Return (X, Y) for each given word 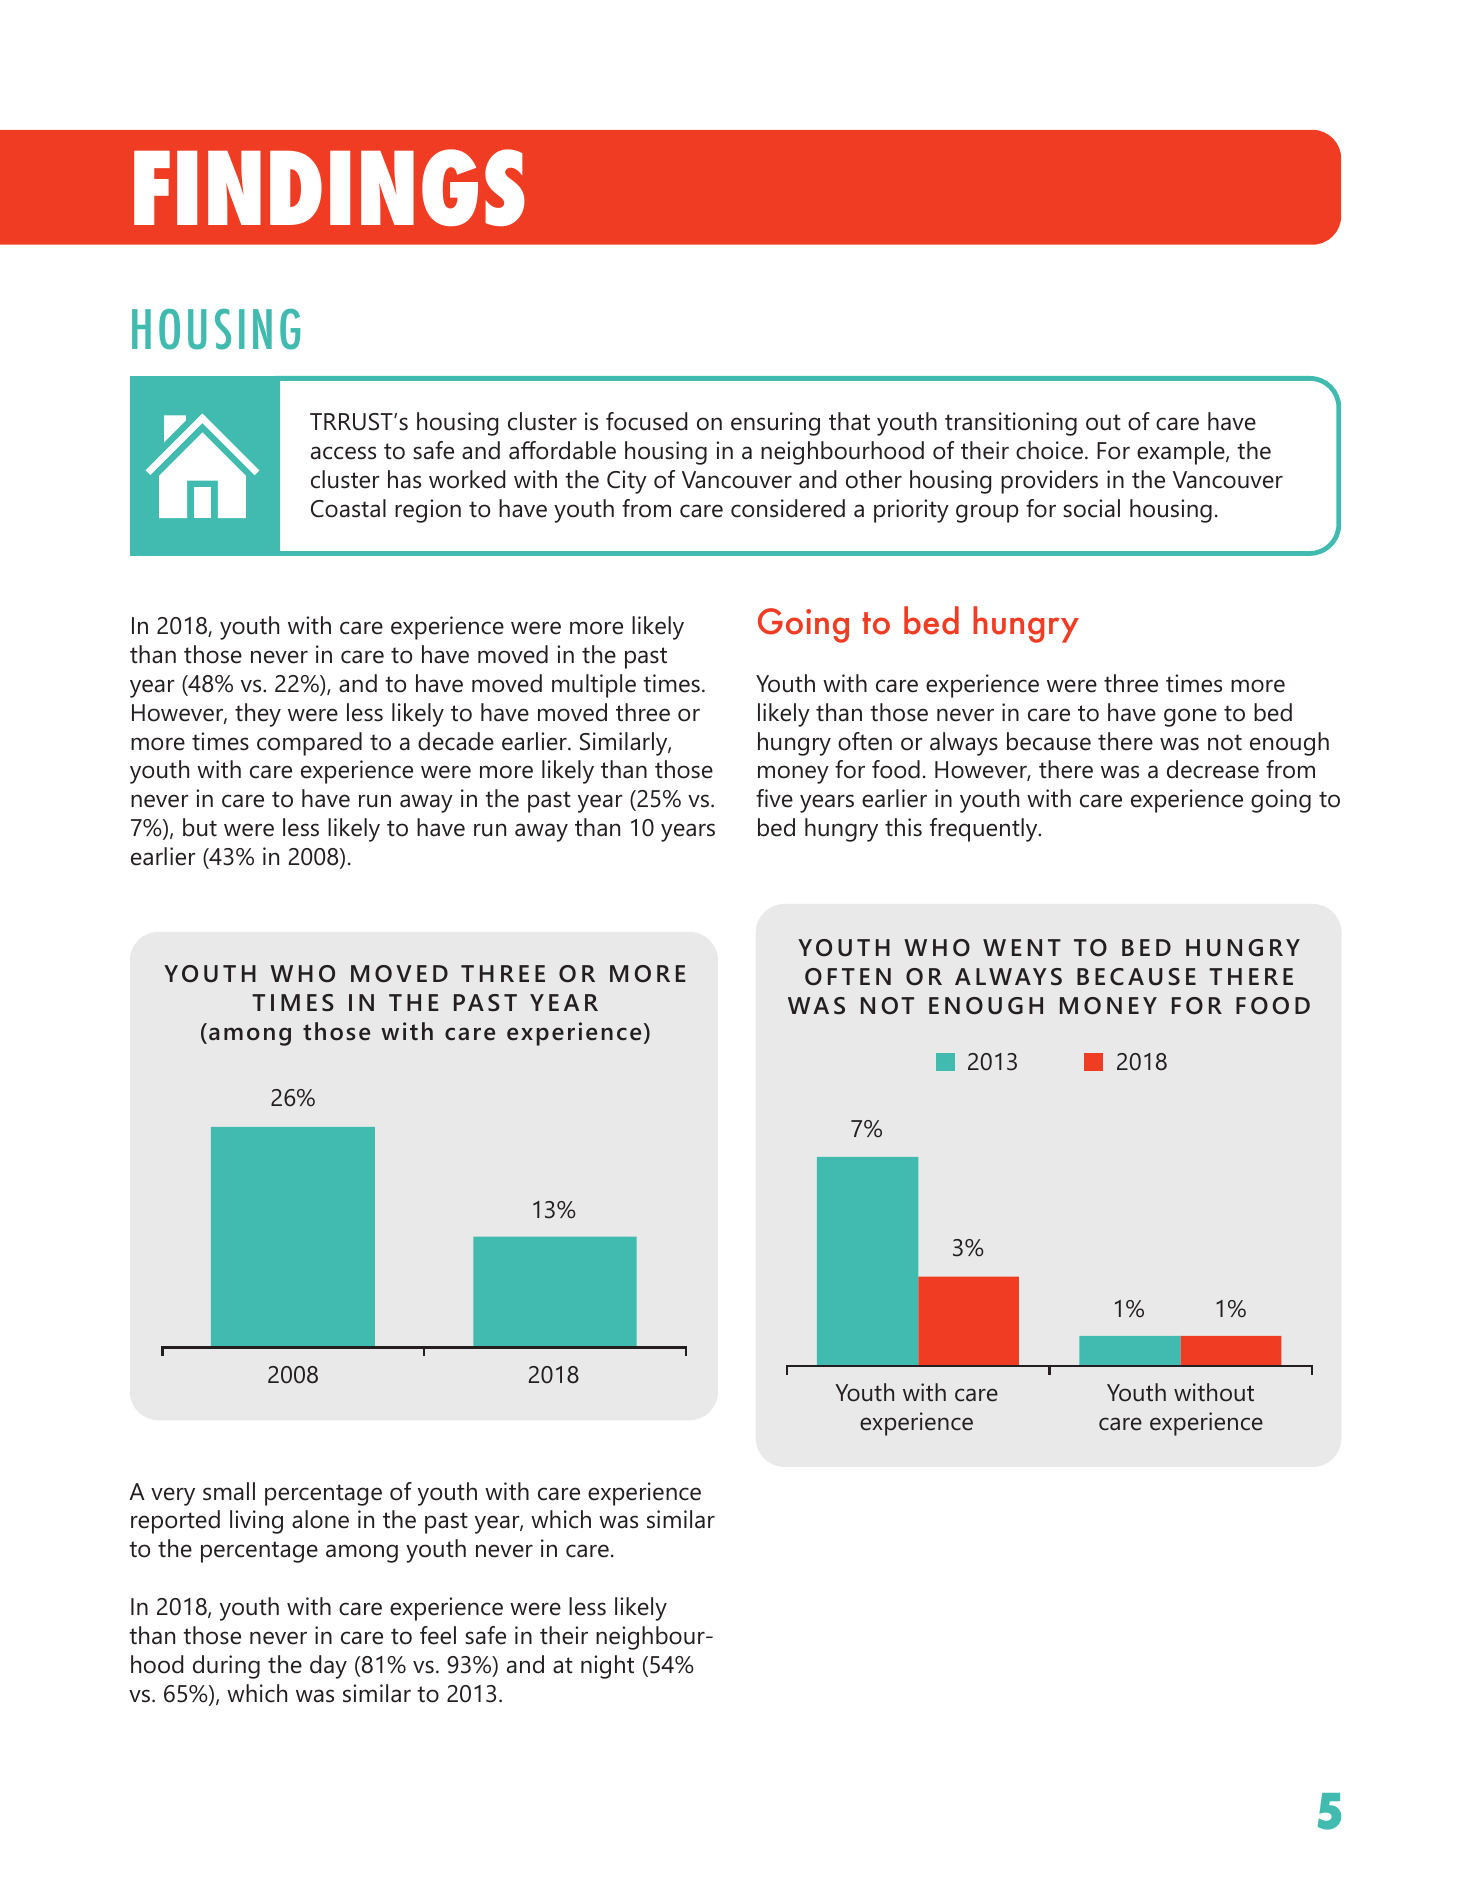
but (200, 827)
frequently (985, 830)
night (607, 1667)
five (774, 798)
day (328, 1667)
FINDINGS (329, 187)
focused (646, 421)
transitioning (1011, 424)
